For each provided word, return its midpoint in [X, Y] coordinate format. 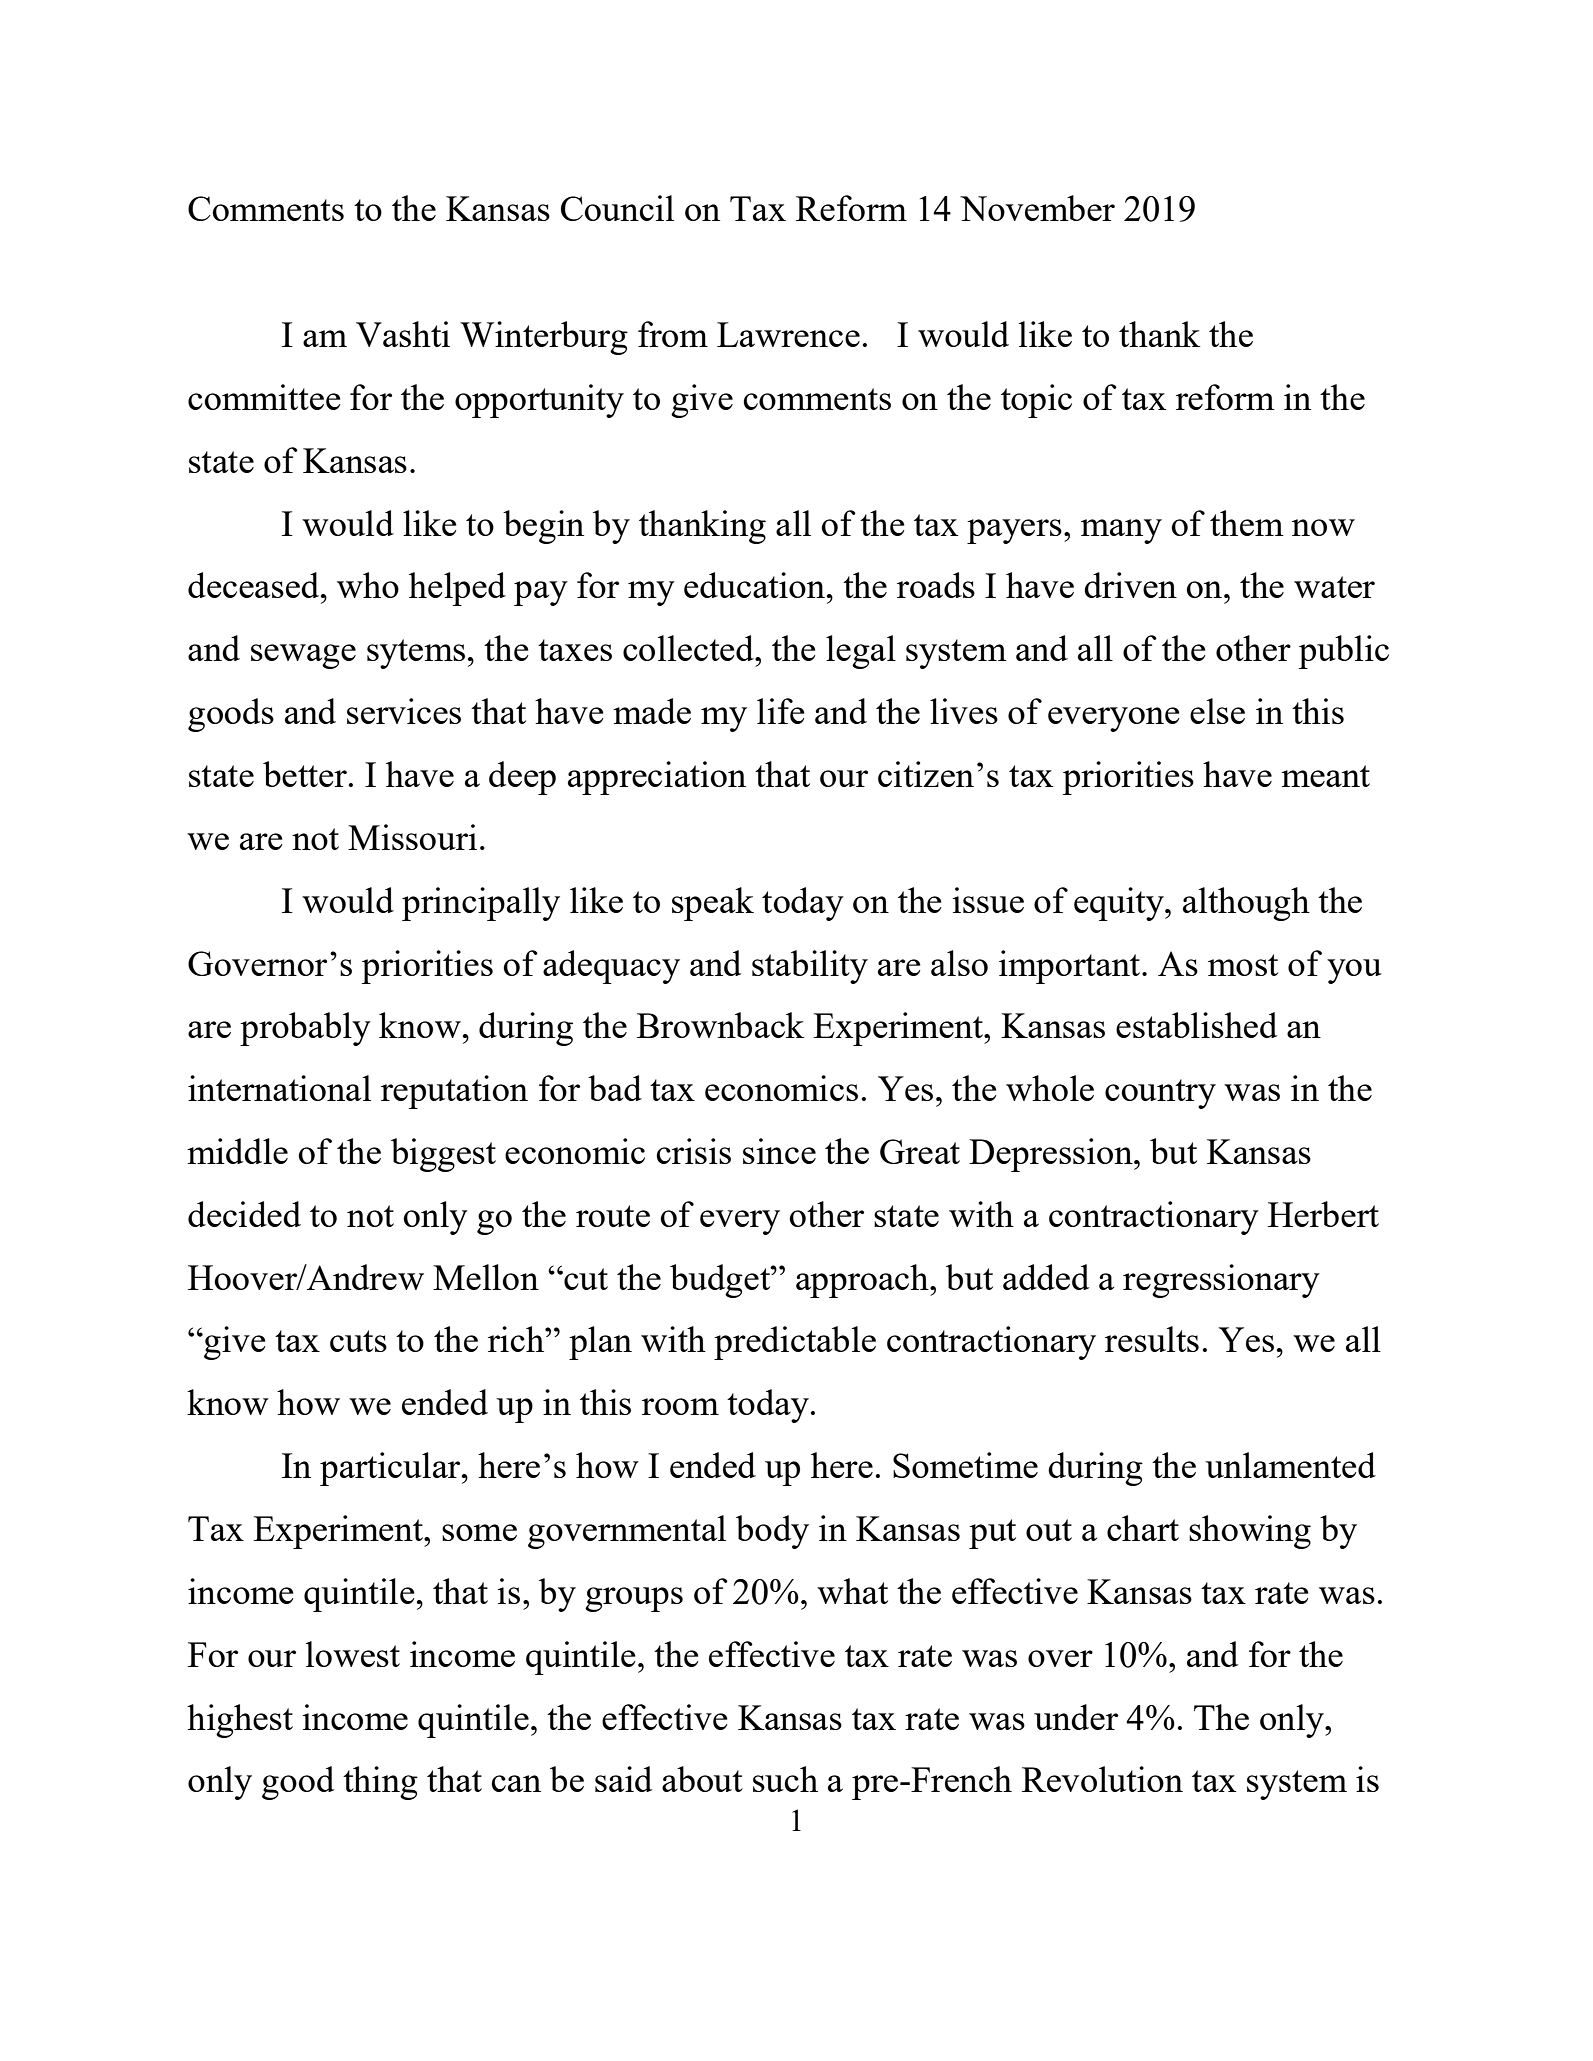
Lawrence [788, 334]
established [1196, 1025]
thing [380, 1783]
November [1037, 208]
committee [264, 397]
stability [810, 967]
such [785, 1779]
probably [305, 1029]
